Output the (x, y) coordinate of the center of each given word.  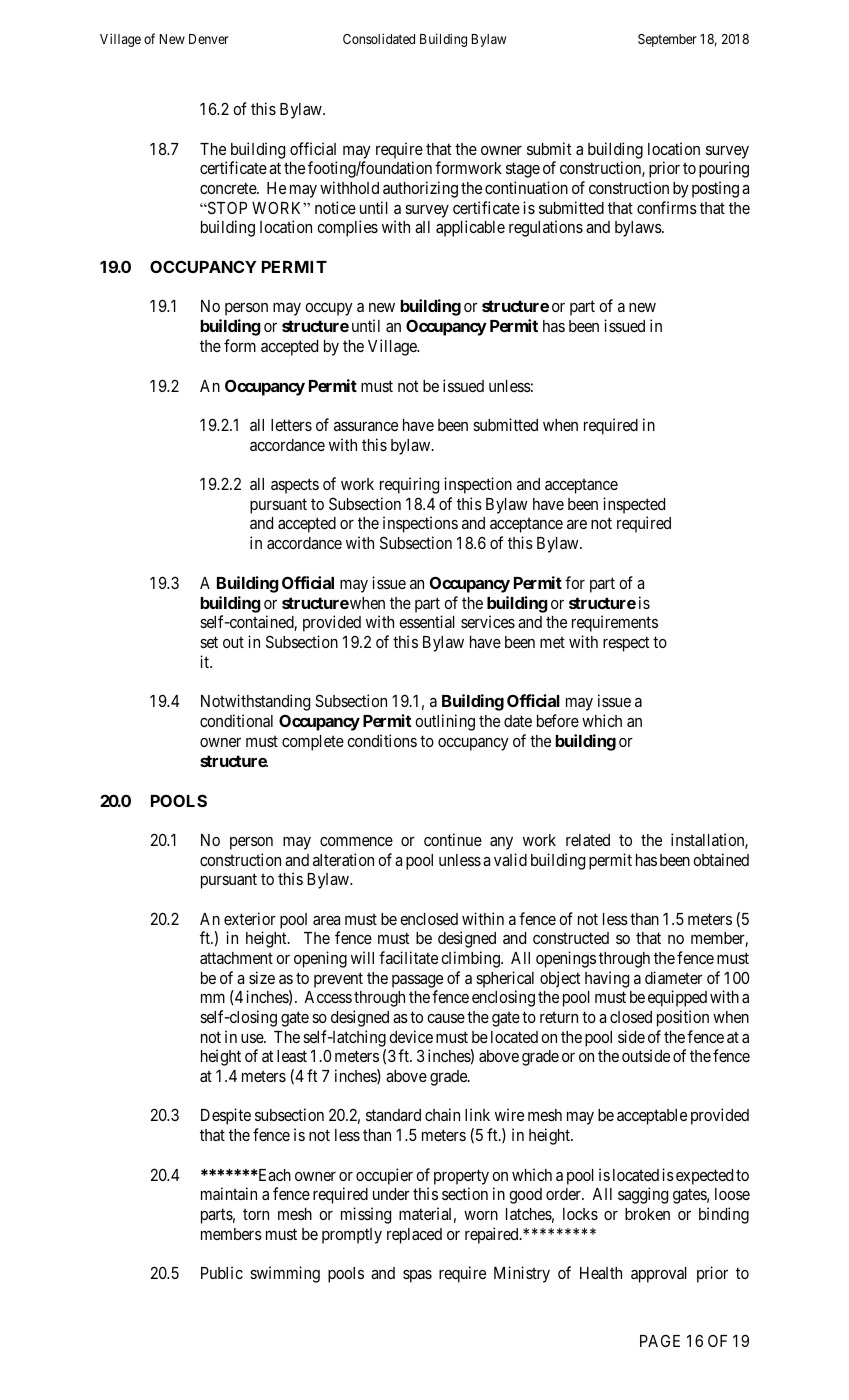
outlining (445, 722)
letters (291, 425)
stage (523, 170)
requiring (409, 485)
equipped (677, 998)
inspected (634, 505)
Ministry (522, 1274)
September (667, 40)
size (262, 977)
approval (659, 1275)
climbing (471, 959)
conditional (236, 720)
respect (626, 644)
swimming (285, 1274)
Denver (209, 39)
